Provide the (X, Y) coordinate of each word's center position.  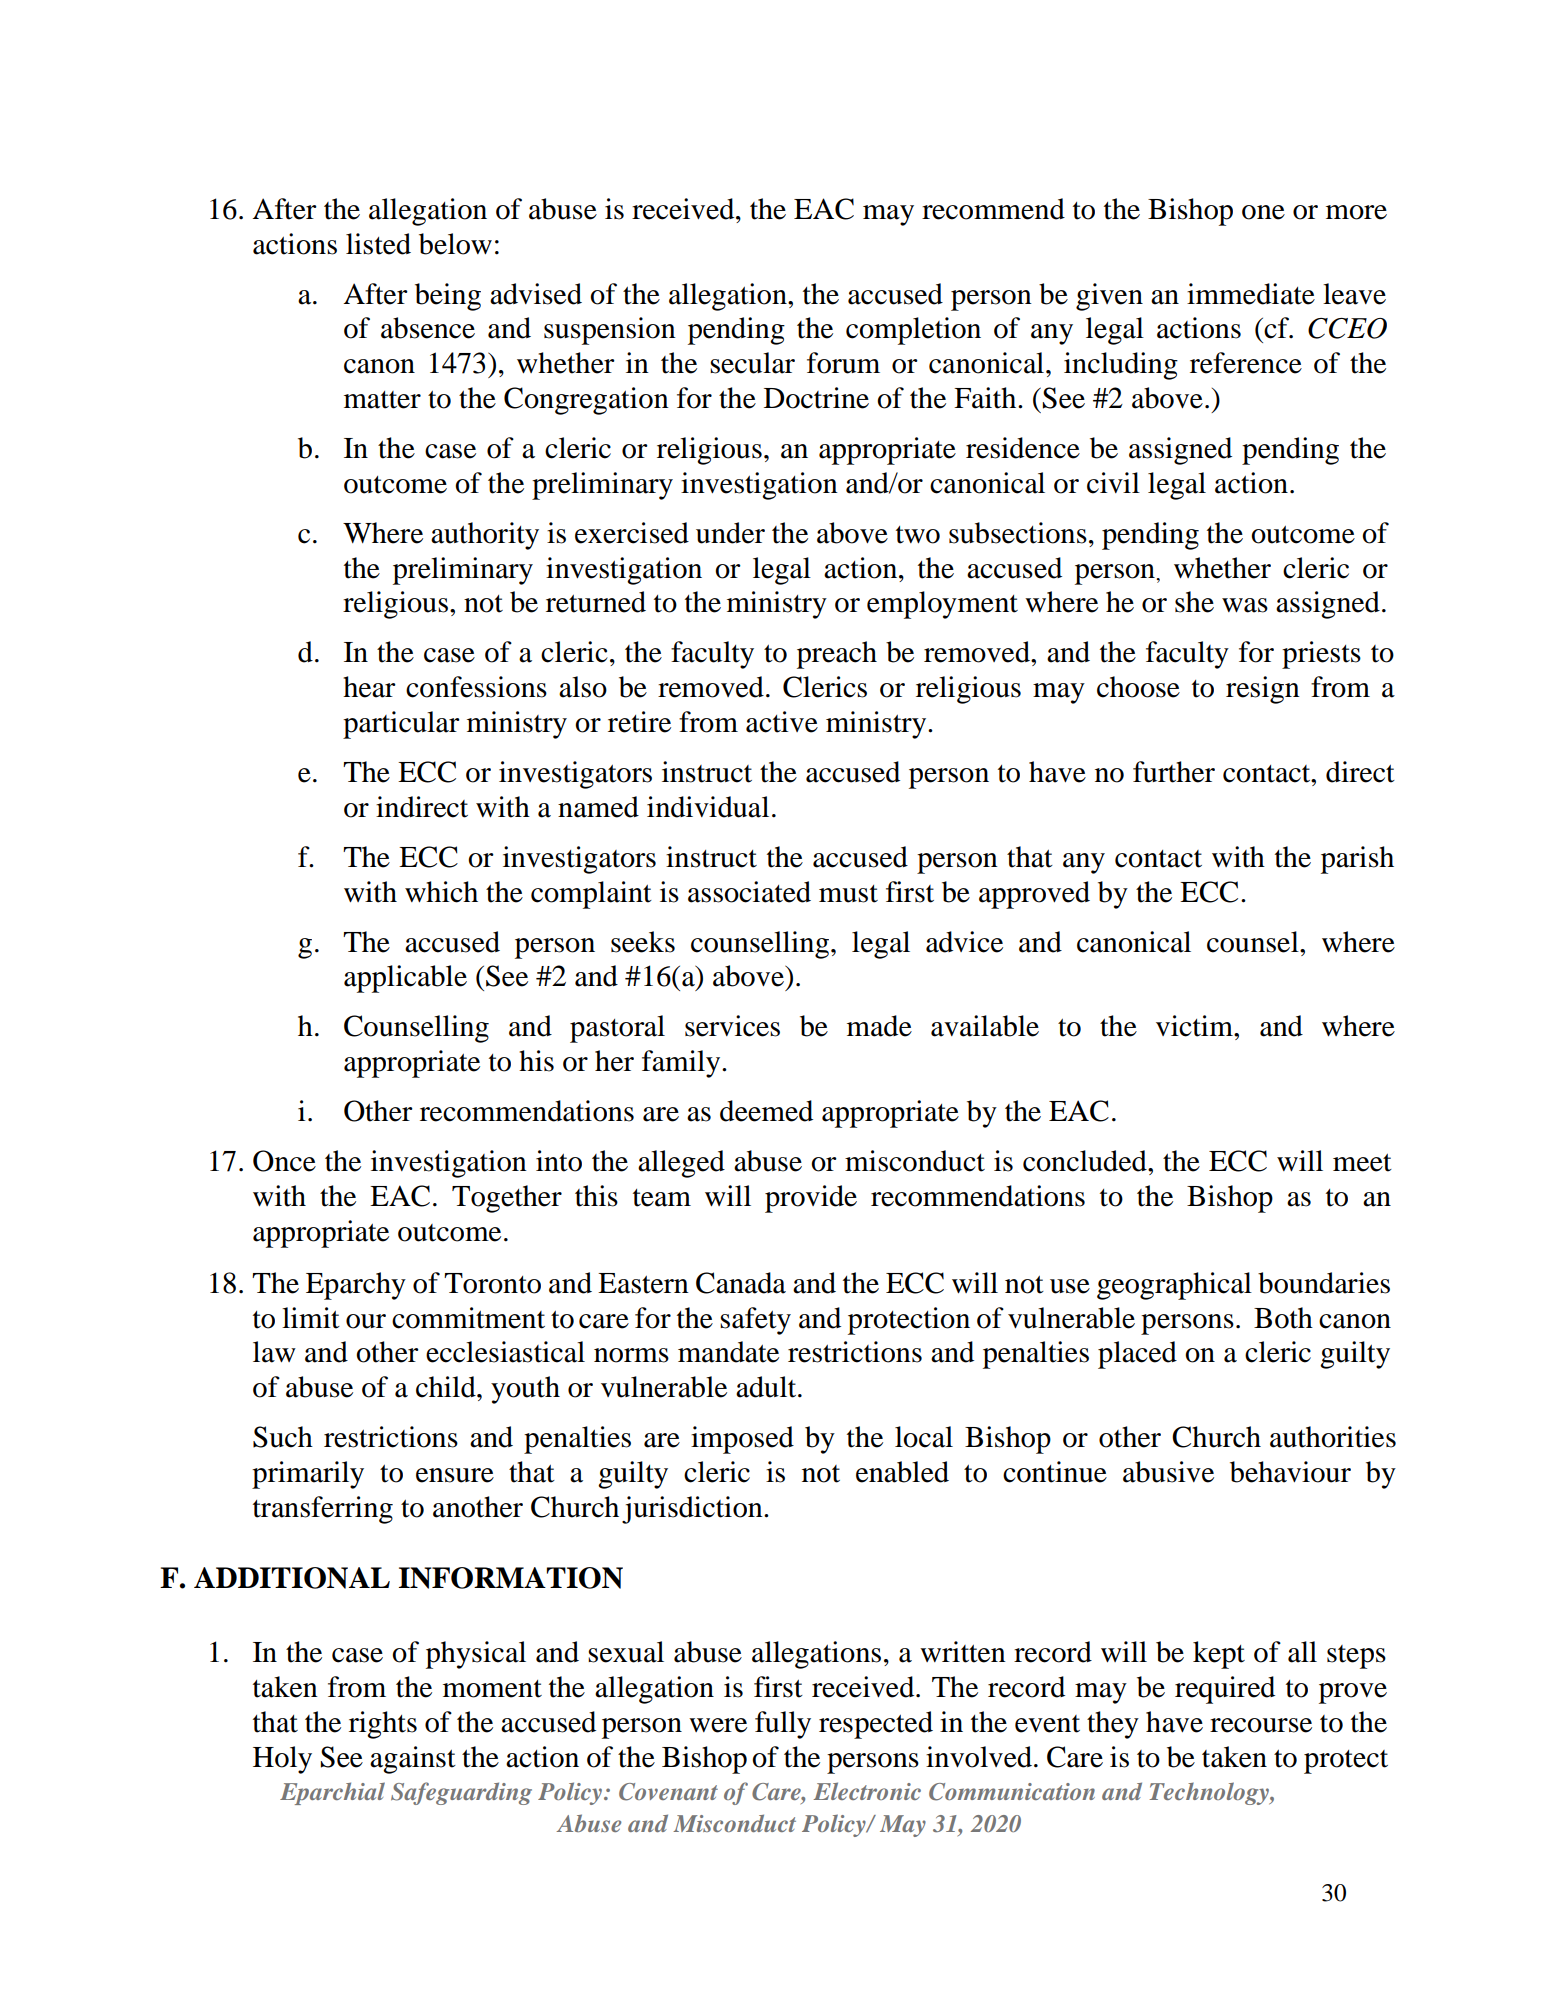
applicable (405, 979)
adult (767, 1387)
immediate (1251, 294)
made (879, 1026)
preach (837, 655)
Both (1283, 1318)
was (1245, 605)
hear (369, 687)
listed (378, 244)
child (447, 1387)
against (413, 1760)
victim (1195, 1026)
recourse (1261, 1725)
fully (783, 1725)
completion (913, 331)
